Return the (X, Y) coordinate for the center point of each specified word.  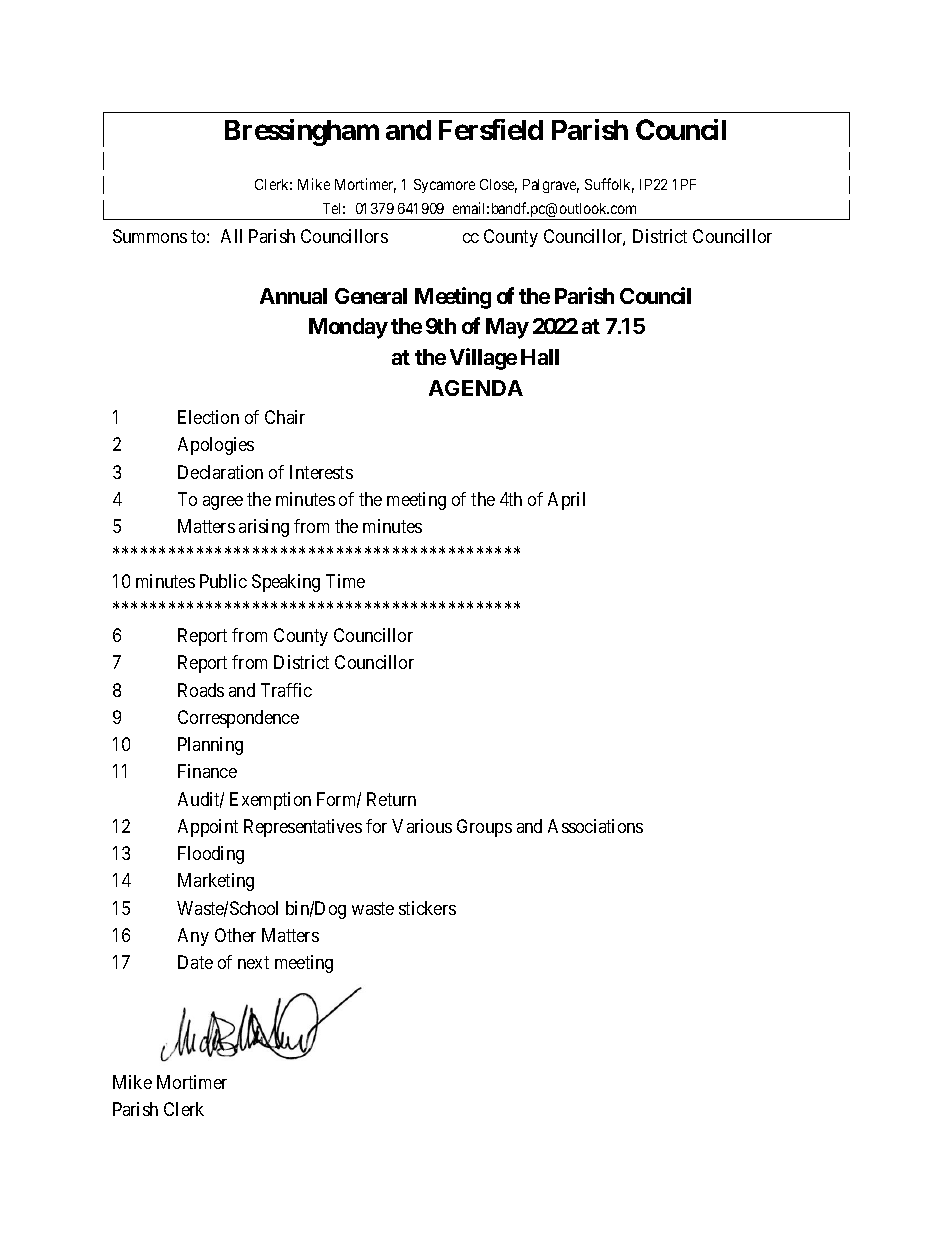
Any (193, 937)
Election (208, 417)
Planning (210, 746)
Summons (150, 236)
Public (223, 581)
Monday (348, 328)
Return (391, 799)
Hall (540, 357)
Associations (595, 826)
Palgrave (551, 186)
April (566, 501)
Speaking (286, 583)
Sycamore (444, 186)
